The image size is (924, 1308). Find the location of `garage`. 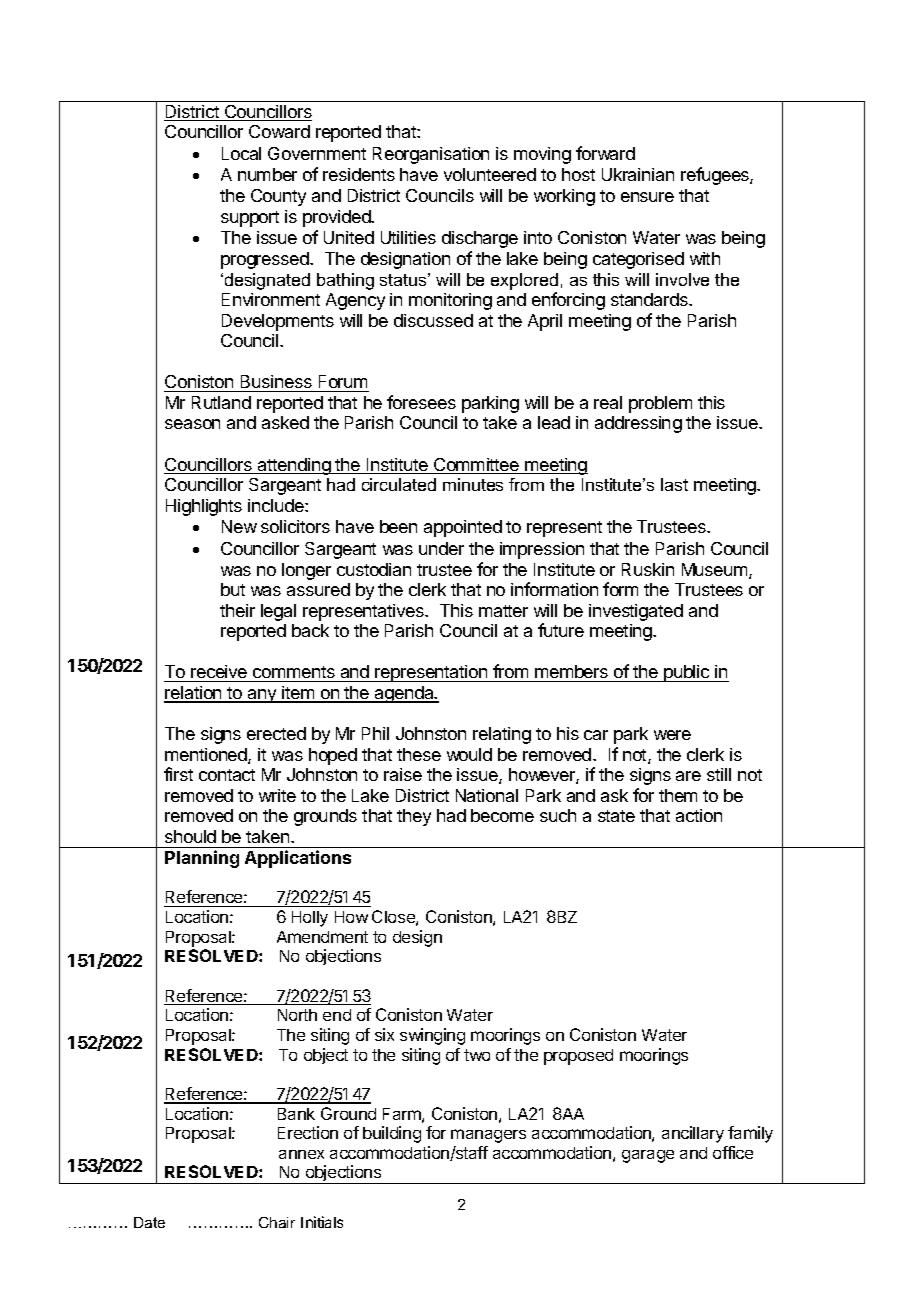

garage is located at coordinates (648, 1156).
